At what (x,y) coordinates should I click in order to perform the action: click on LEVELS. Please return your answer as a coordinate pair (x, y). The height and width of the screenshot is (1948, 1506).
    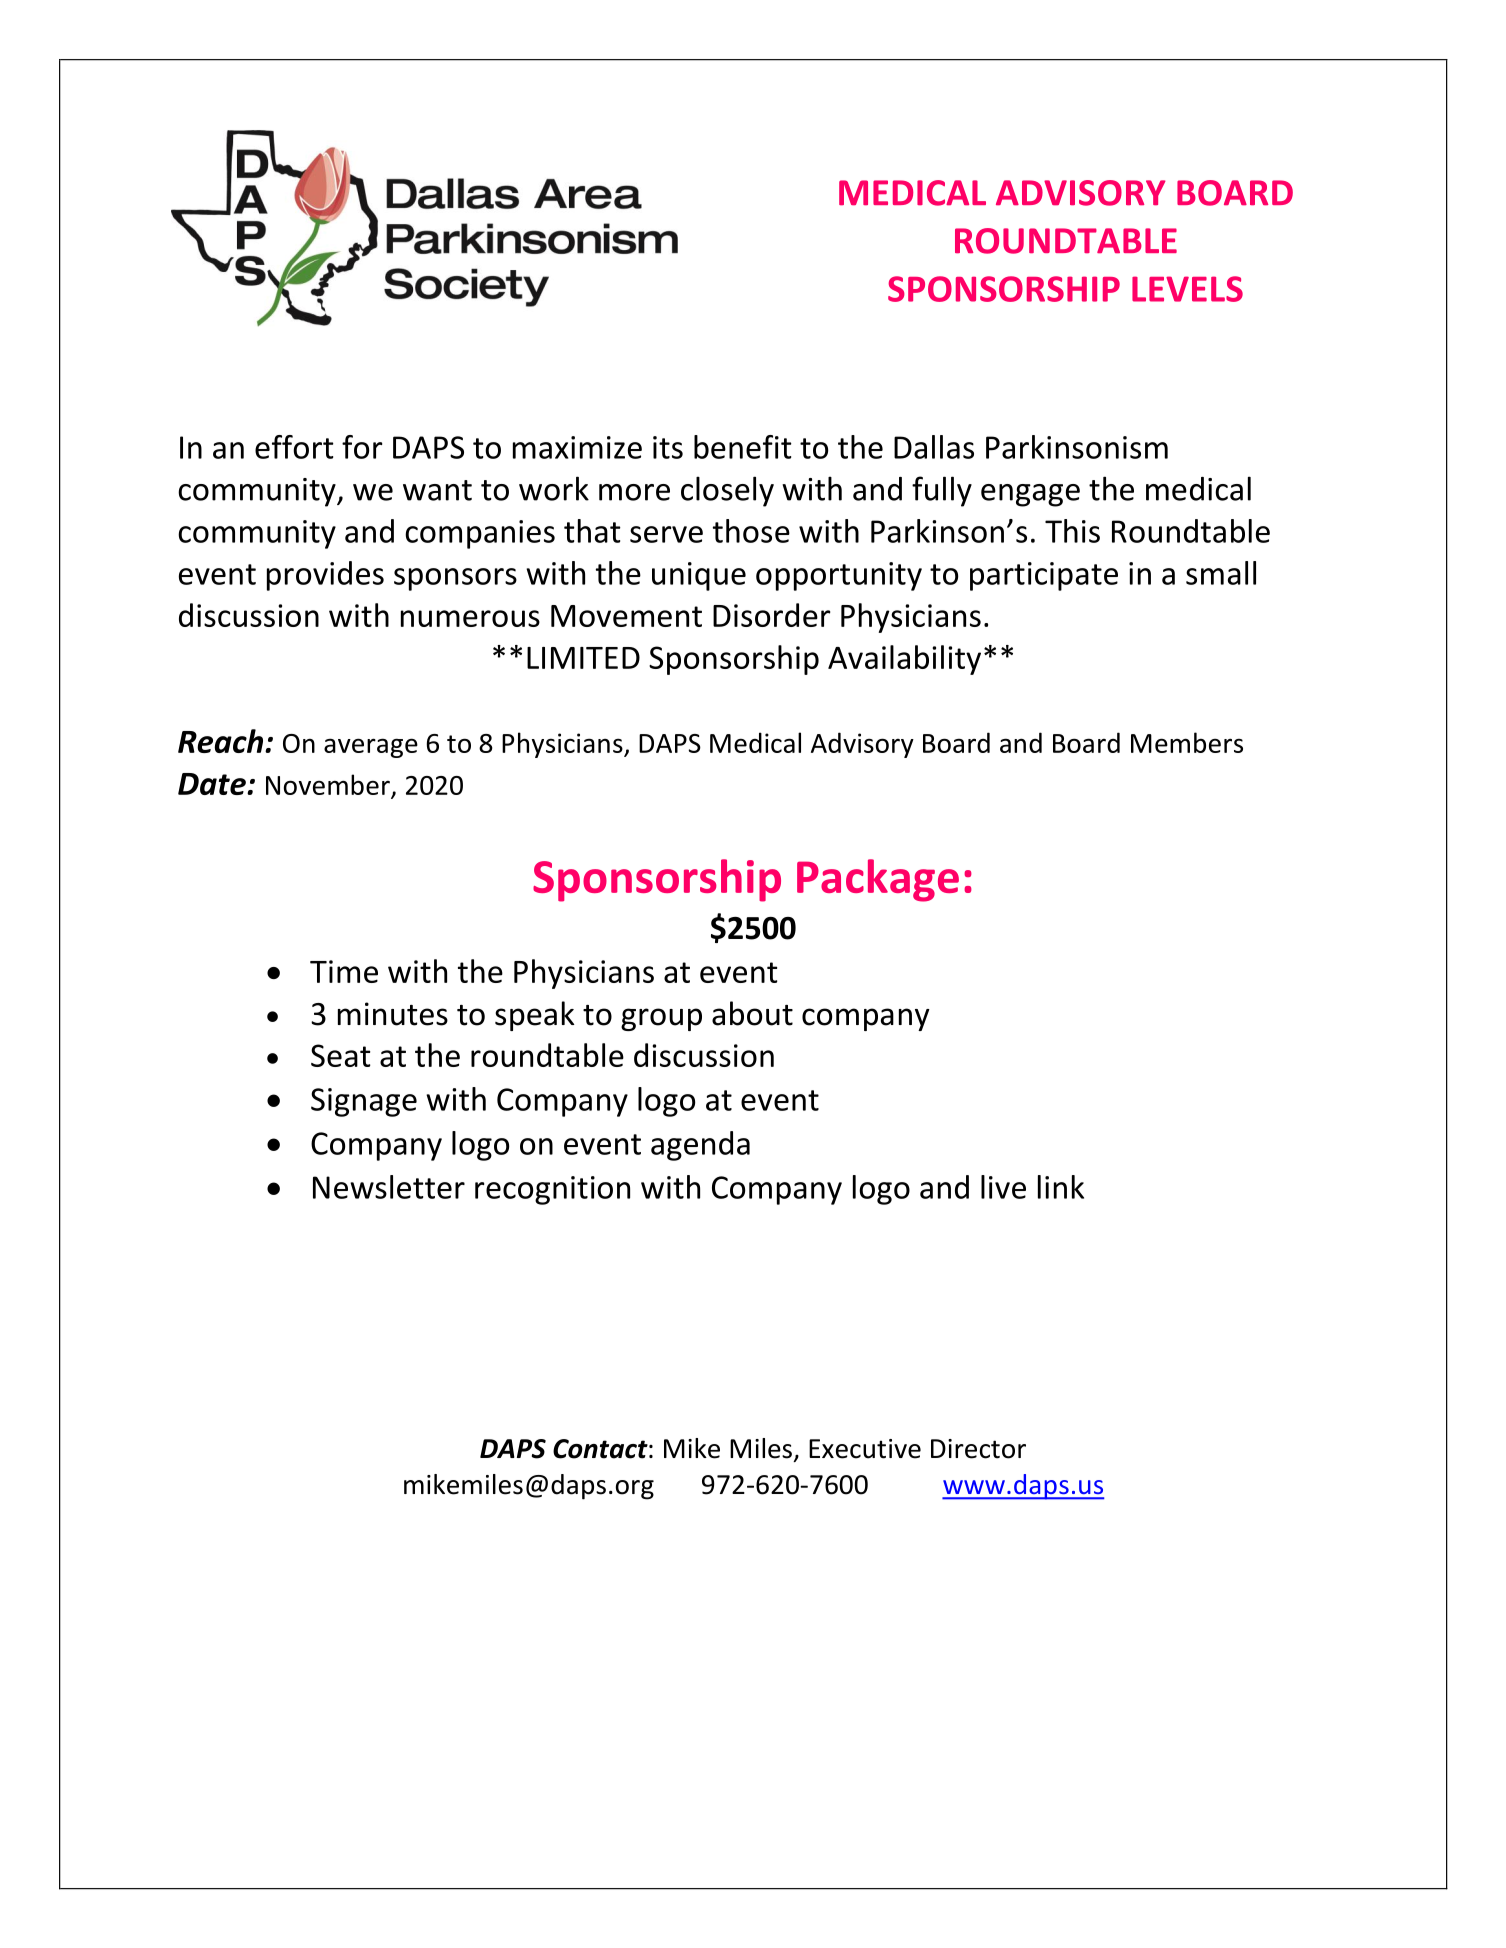
    Looking at the image, I should click on (1187, 289).
